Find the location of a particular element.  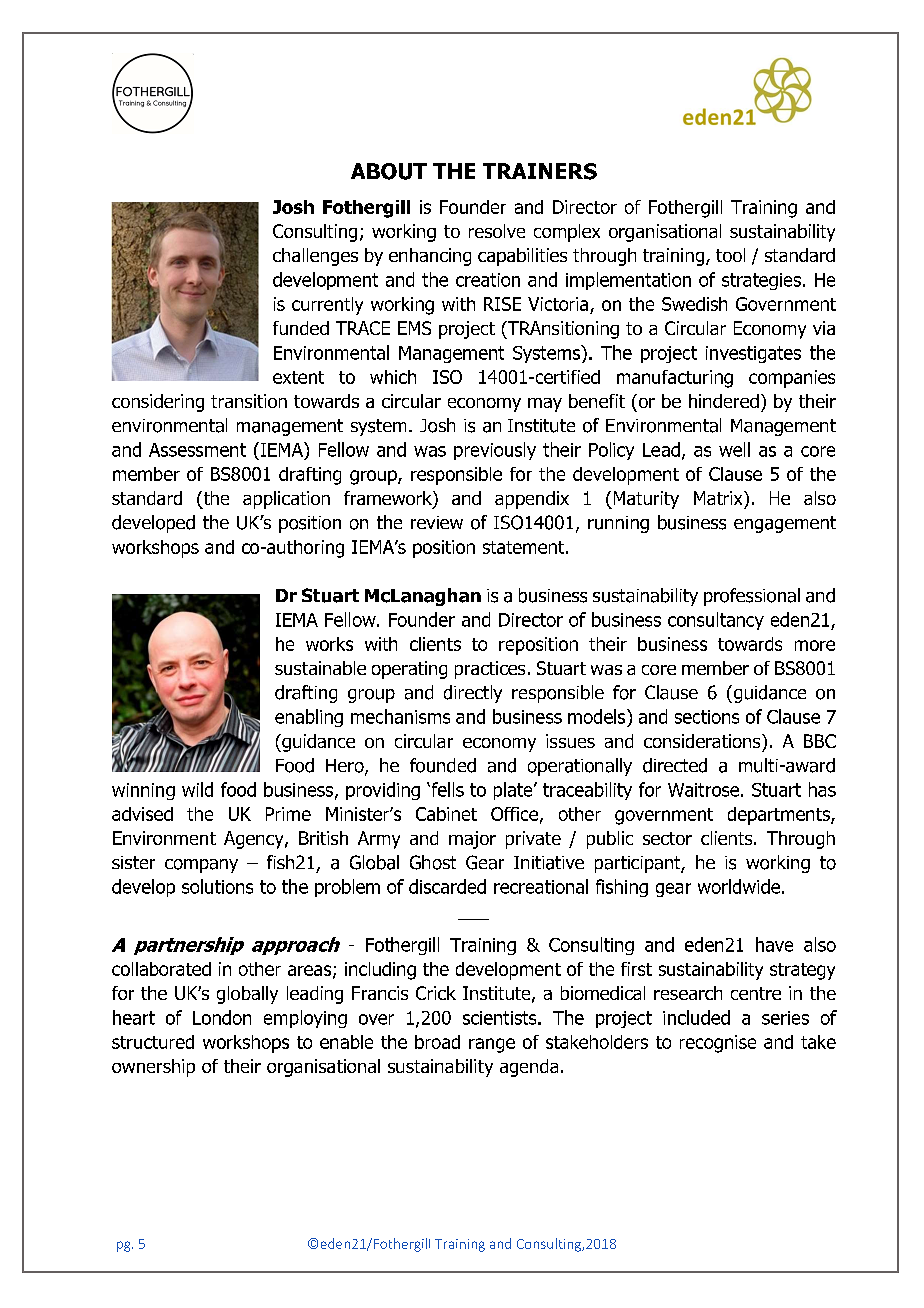

previously is located at coordinates (495, 451).
